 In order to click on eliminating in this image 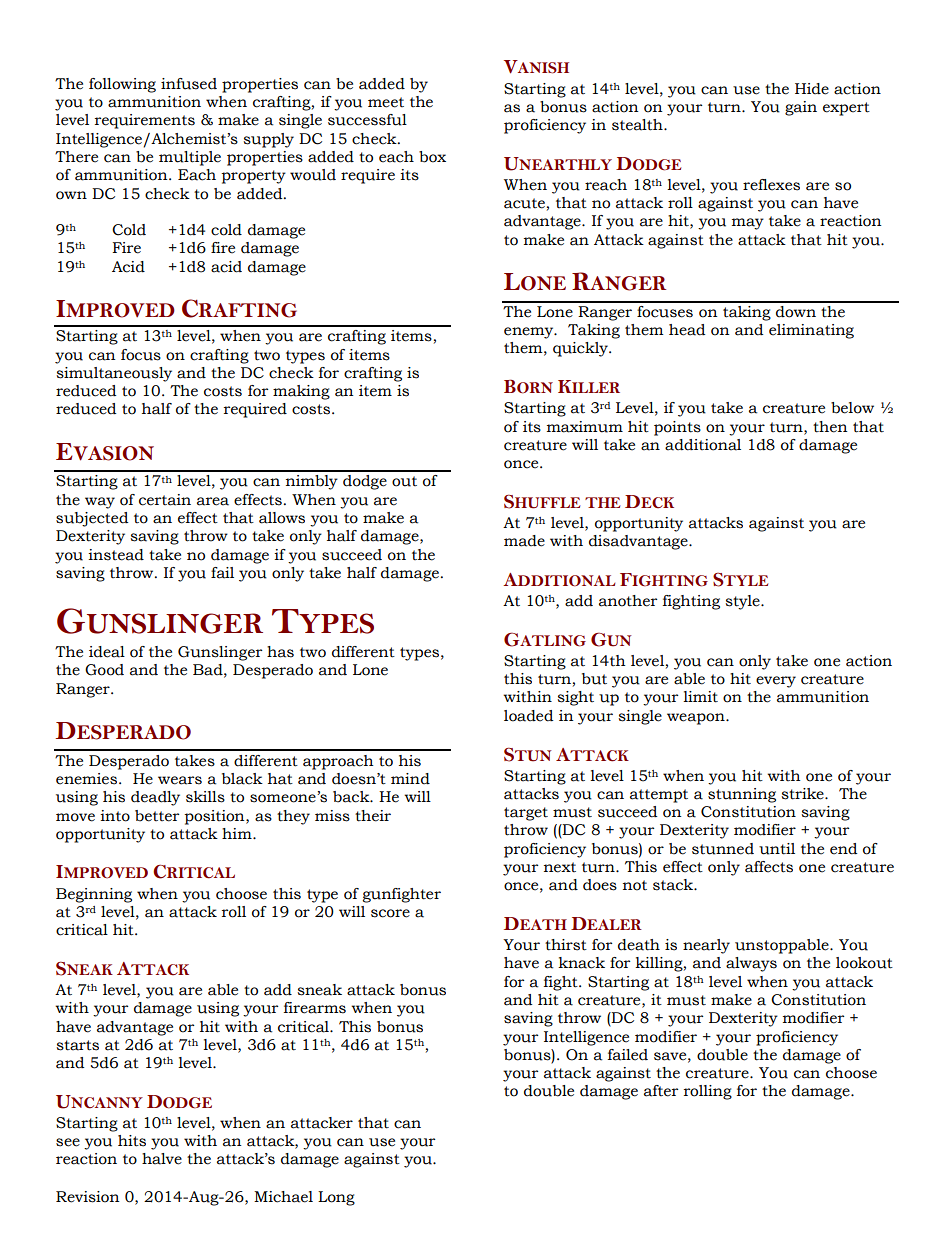, I will do `click(811, 331)`.
